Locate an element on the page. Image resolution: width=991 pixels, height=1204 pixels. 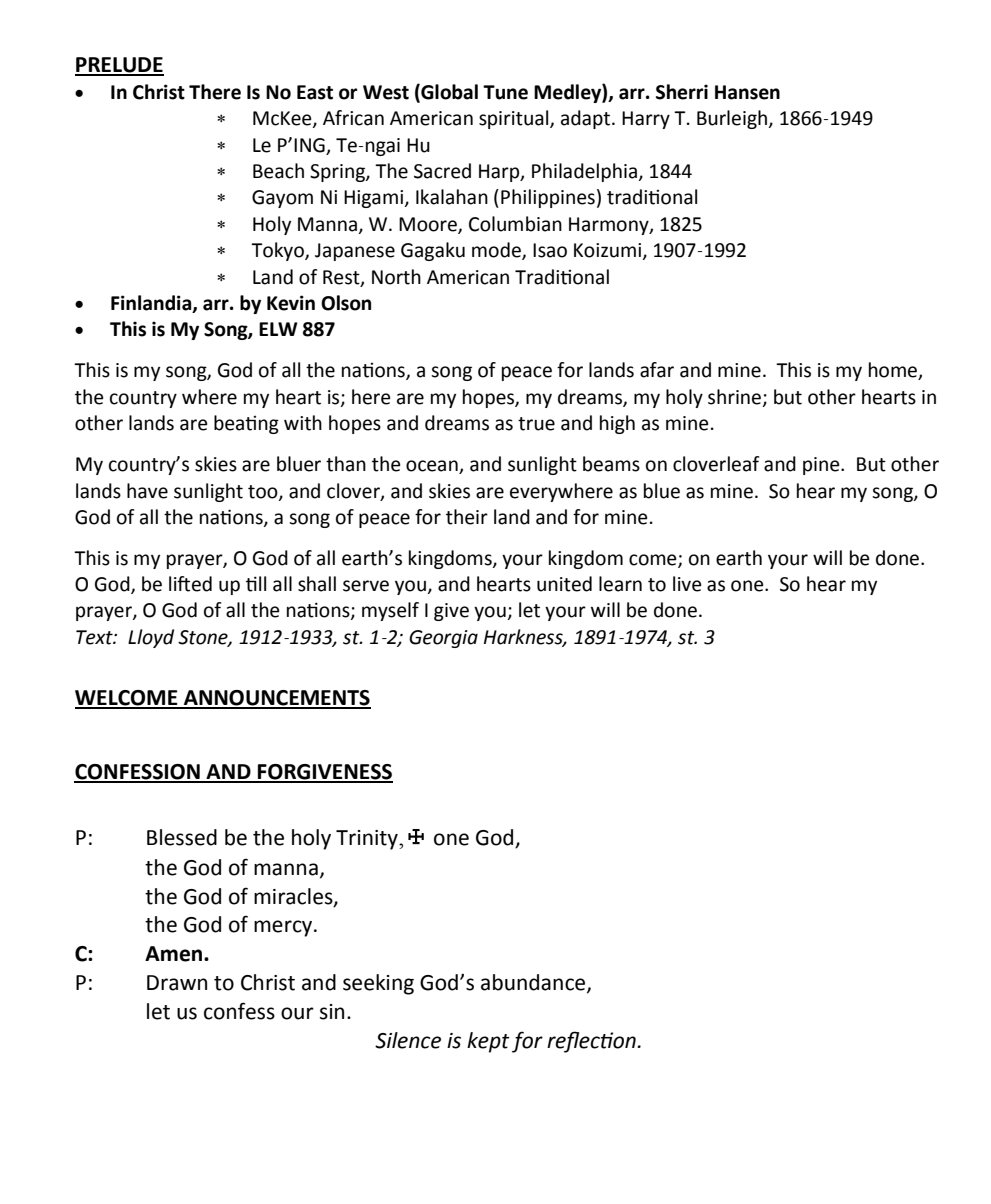
Global is located at coordinates (448, 92).
